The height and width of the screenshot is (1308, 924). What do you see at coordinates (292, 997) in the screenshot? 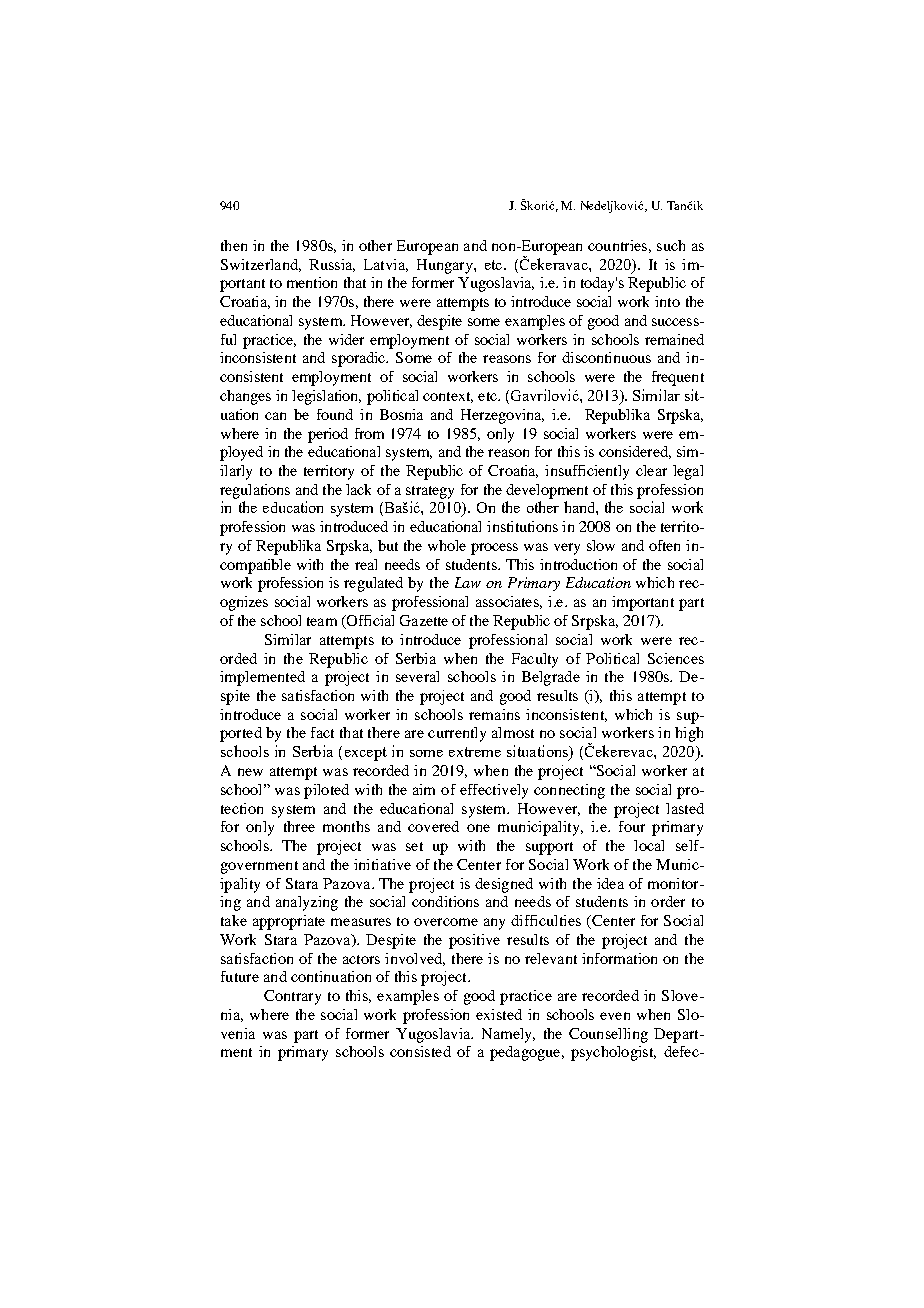
I see `Contrary` at bounding box center [292, 997].
